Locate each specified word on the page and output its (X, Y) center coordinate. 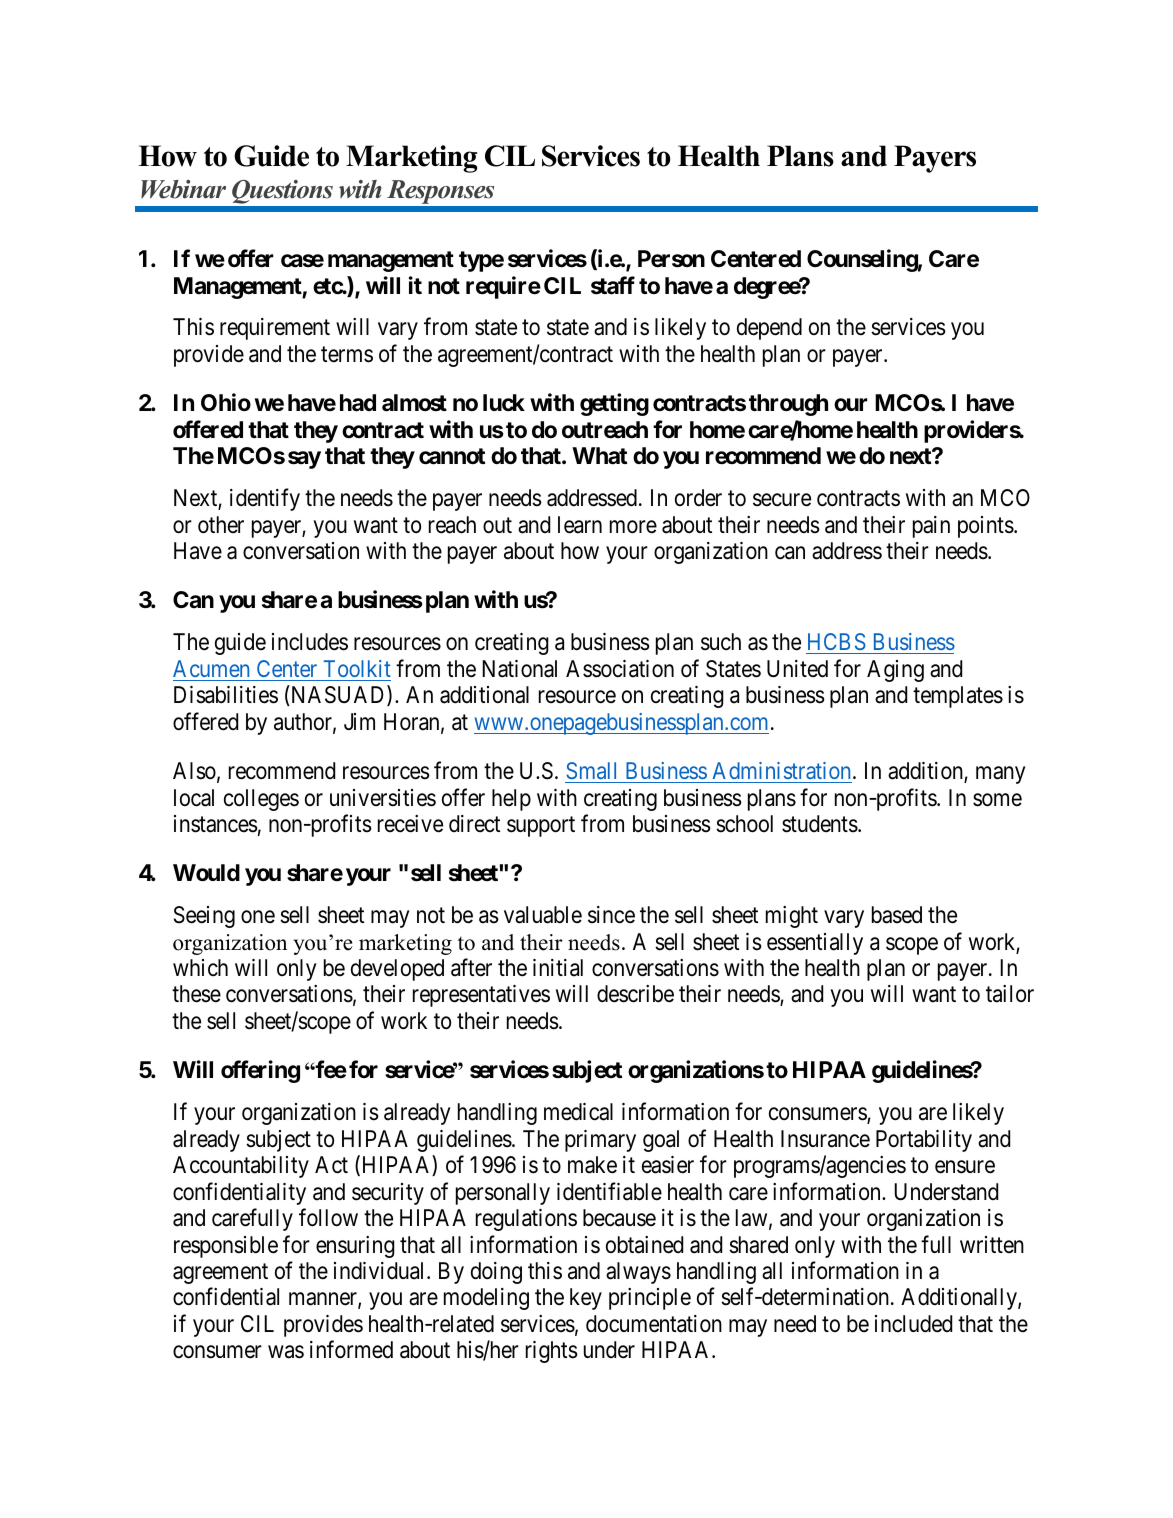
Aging (895, 671)
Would (206, 873)
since (611, 915)
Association (620, 669)
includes (310, 642)
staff (613, 285)
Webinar (183, 189)
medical (578, 1112)
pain (931, 527)
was (286, 1352)
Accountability (241, 1167)
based (897, 915)
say (304, 460)
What (599, 456)
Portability (924, 1141)
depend (769, 329)
